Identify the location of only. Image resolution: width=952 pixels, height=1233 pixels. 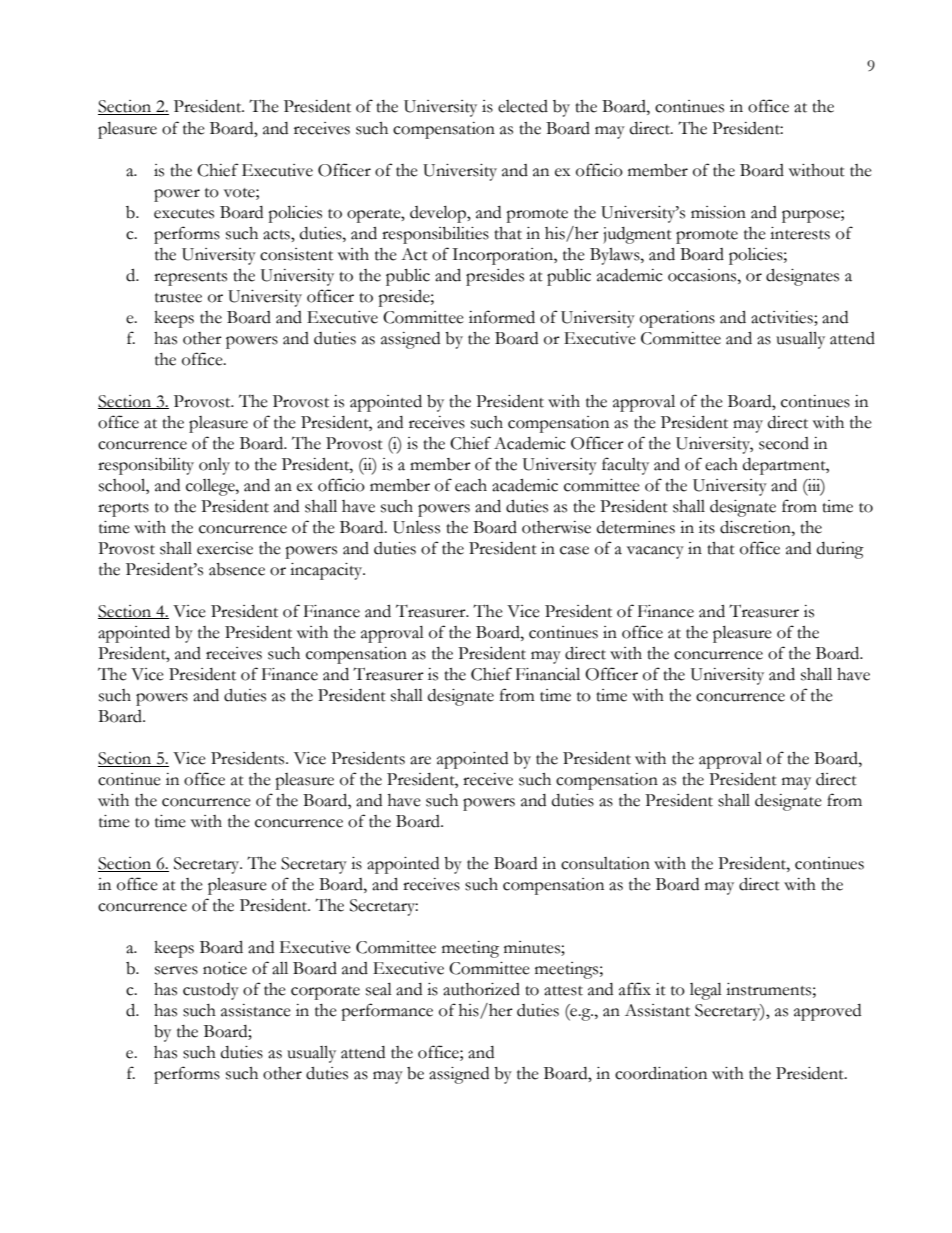
(214, 466).
